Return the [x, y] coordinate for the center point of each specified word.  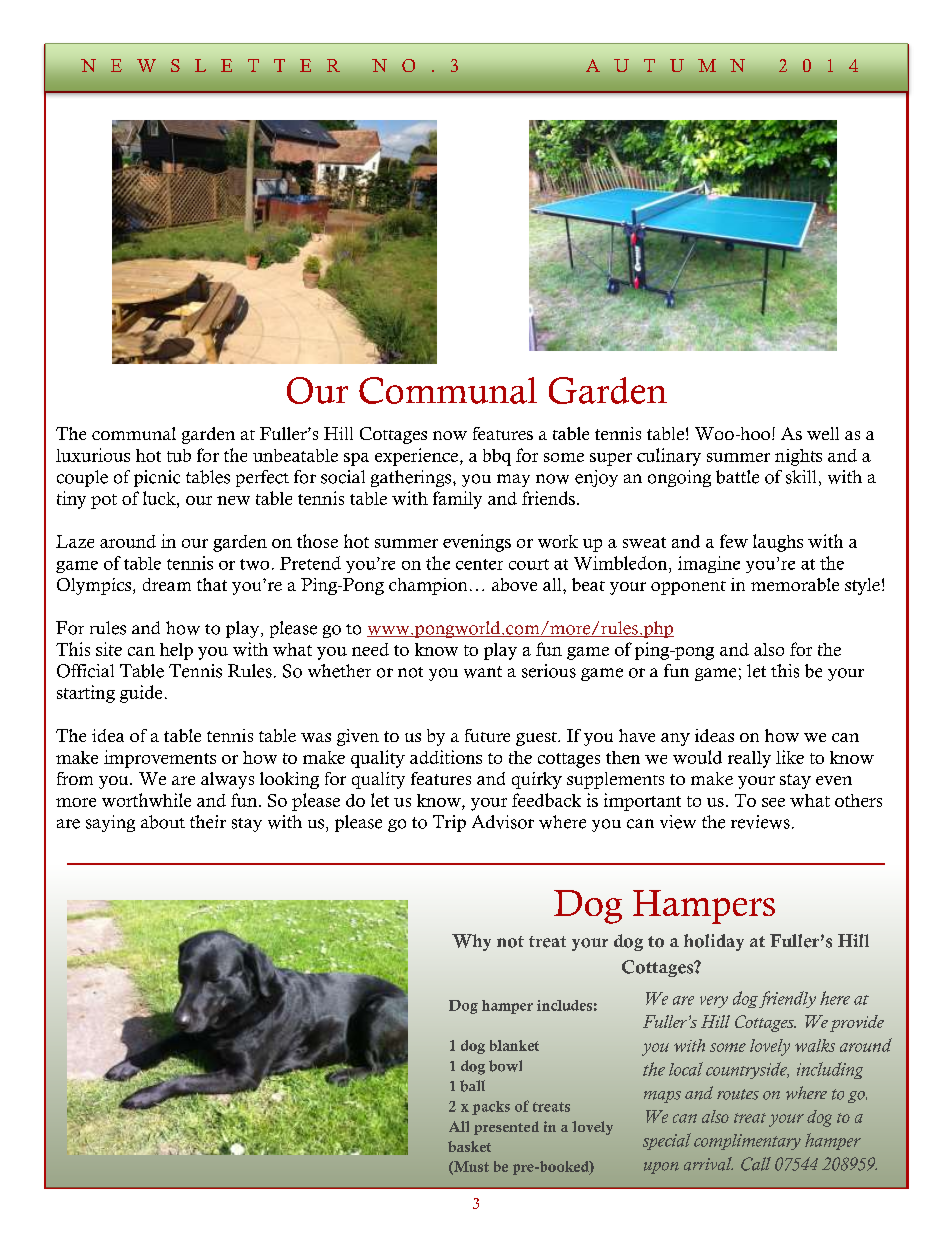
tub [179, 455]
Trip [449, 823]
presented [506, 1128]
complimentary [747, 1142]
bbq [497, 457]
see [773, 802]
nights [798, 457]
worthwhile [146, 800]
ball [472, 1086]
